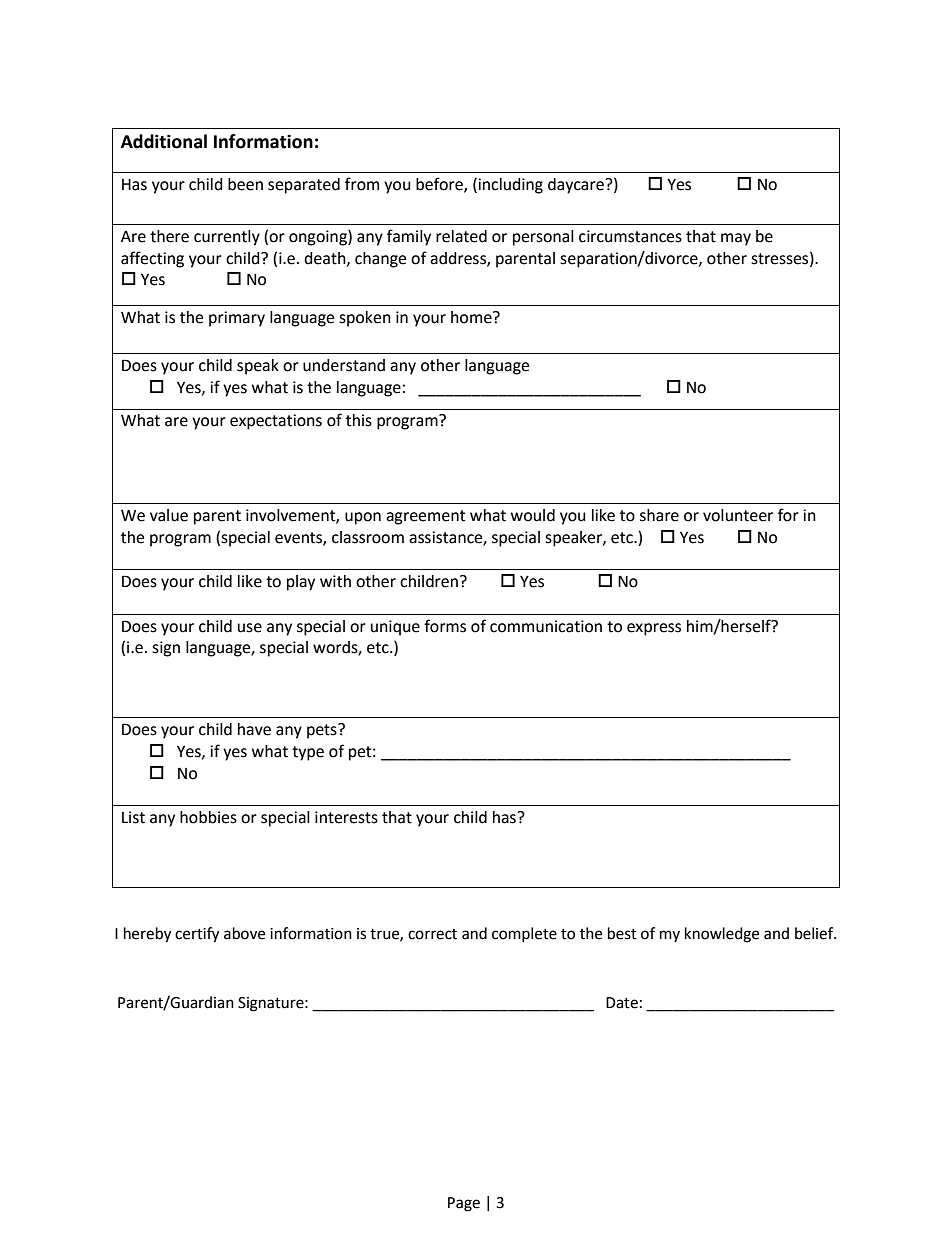 The image size is (952, 1233). What do you see at coordinates (169, 515) in the page?
I see `value` at bounding box center [169, 515].
